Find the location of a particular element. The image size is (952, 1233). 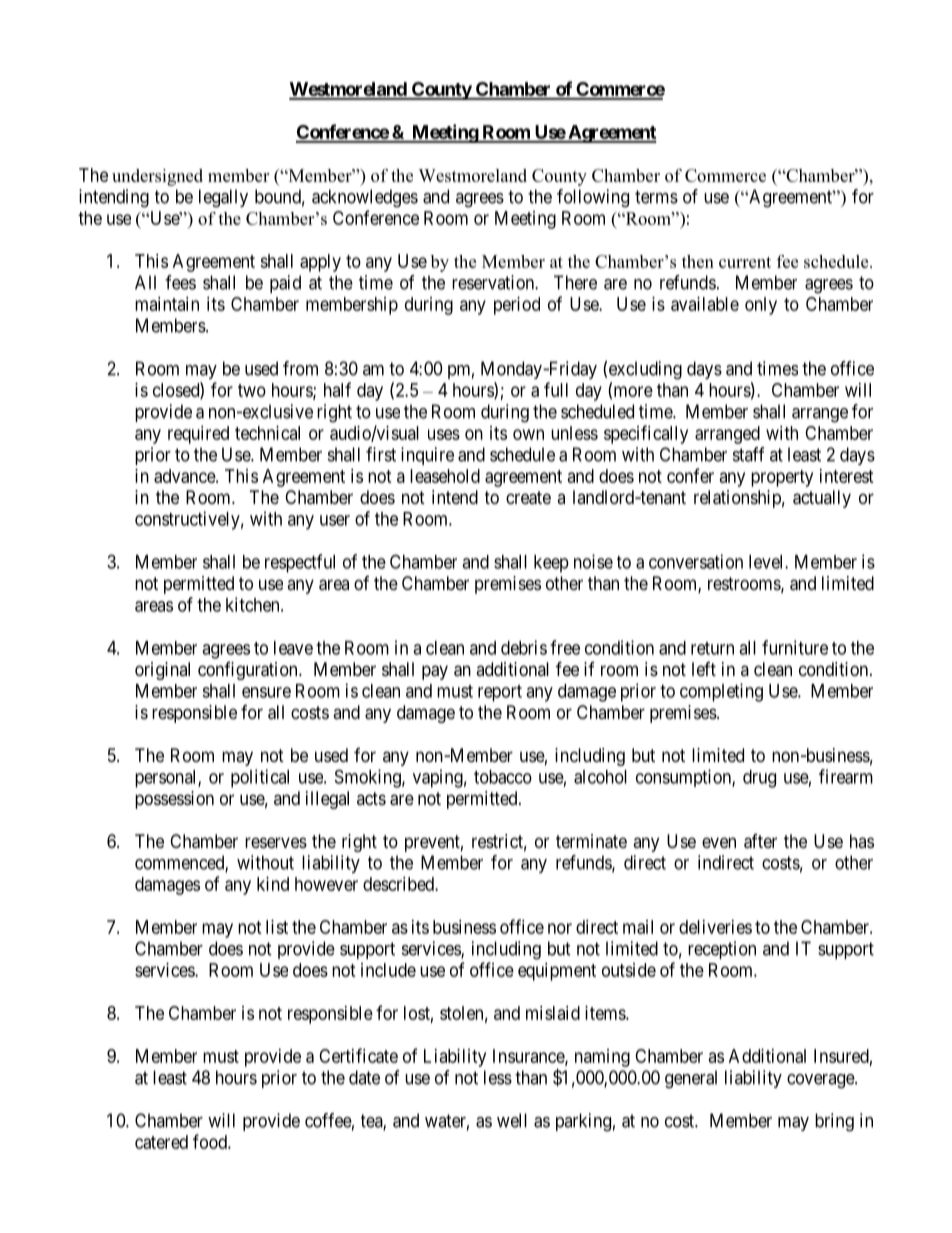

nor is located at coordinates (560, 928).
